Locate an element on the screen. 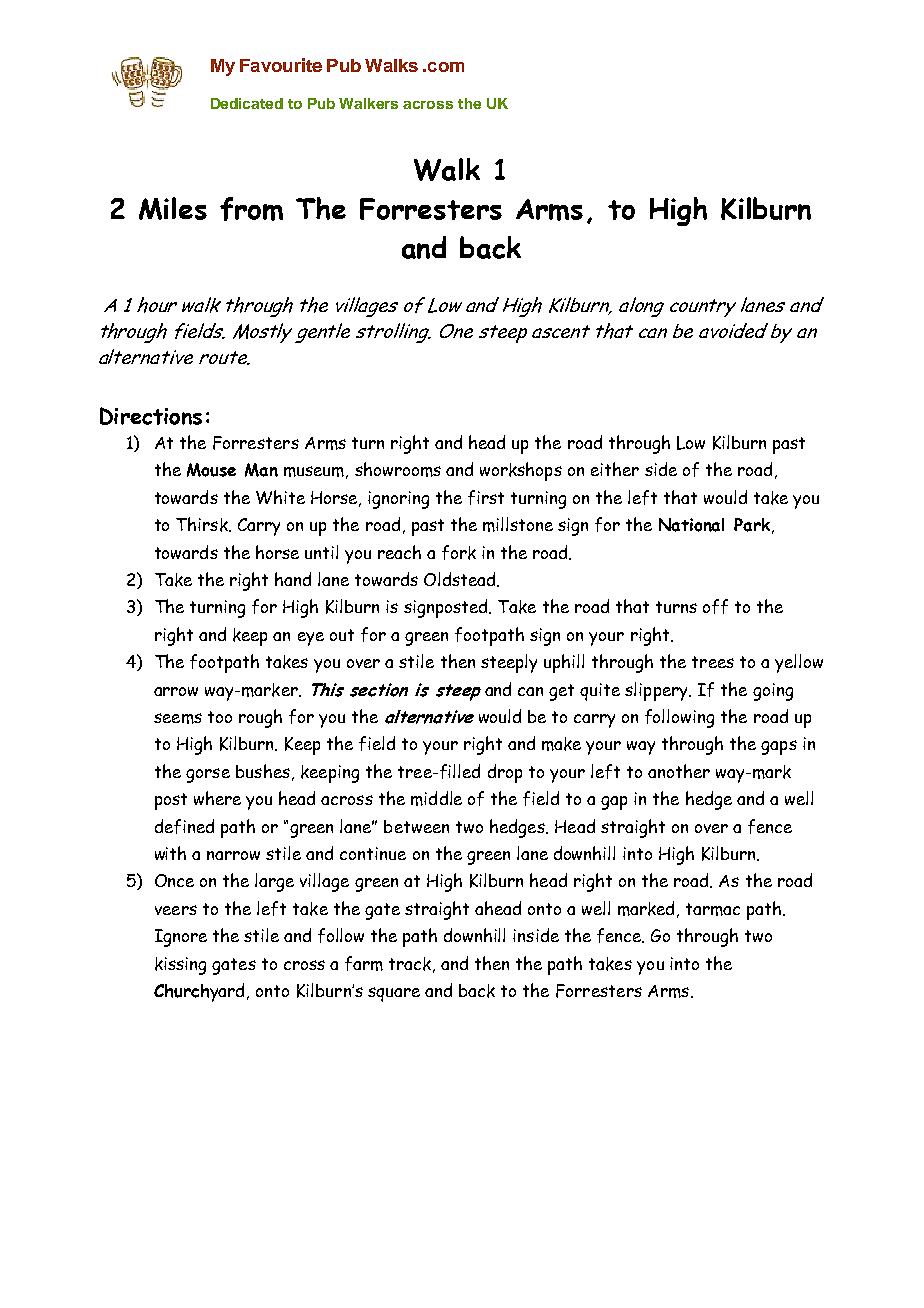 The width and height of the screenshot is (924, 1308). tarmac is located at coordinates (713, 909).
